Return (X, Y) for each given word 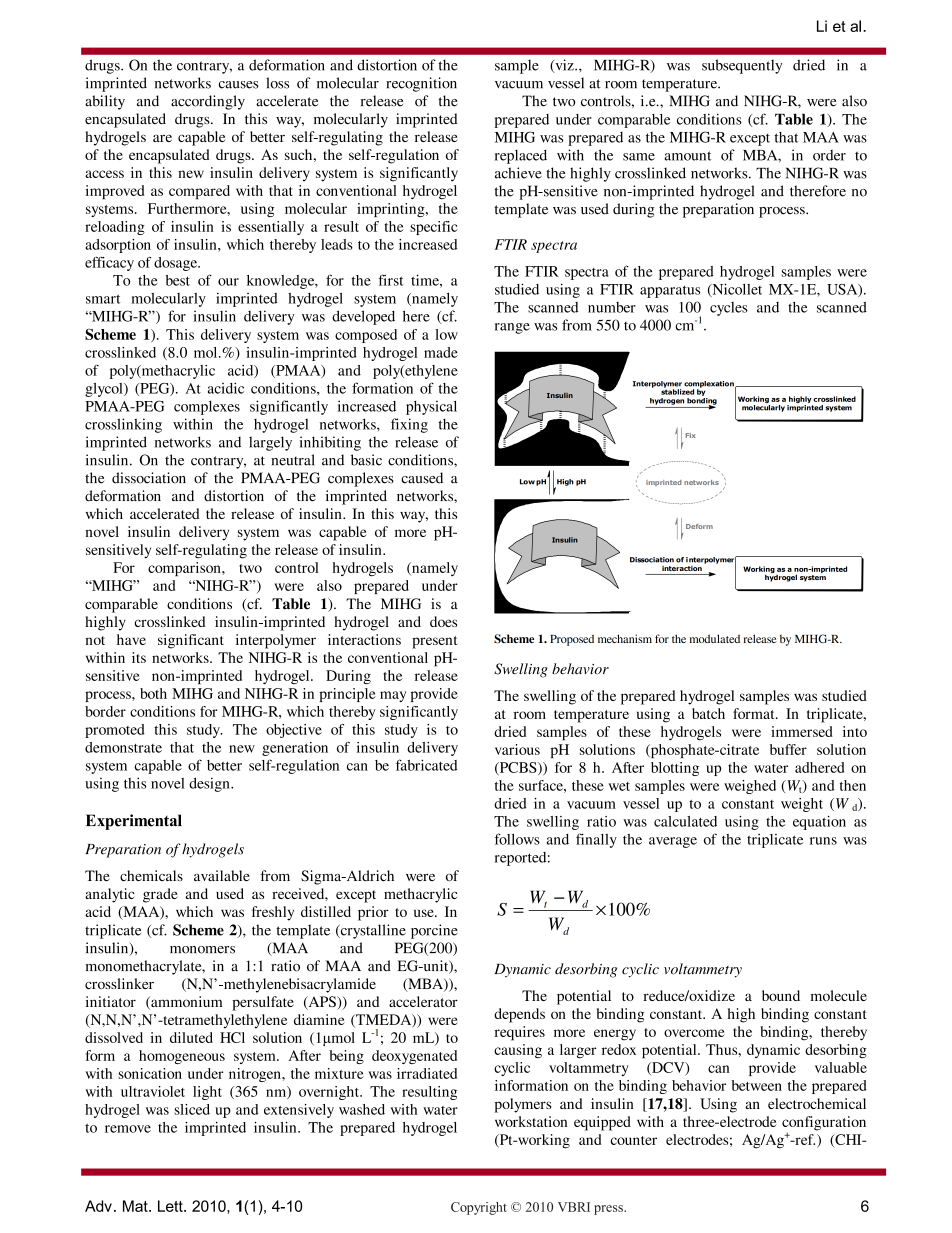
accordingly (208, 102)
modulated (715, 638)
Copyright (479, 1208)
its (139, 657)
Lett (171, 1206)
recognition (421, 84)
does (443, 621)
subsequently (742, 66)
